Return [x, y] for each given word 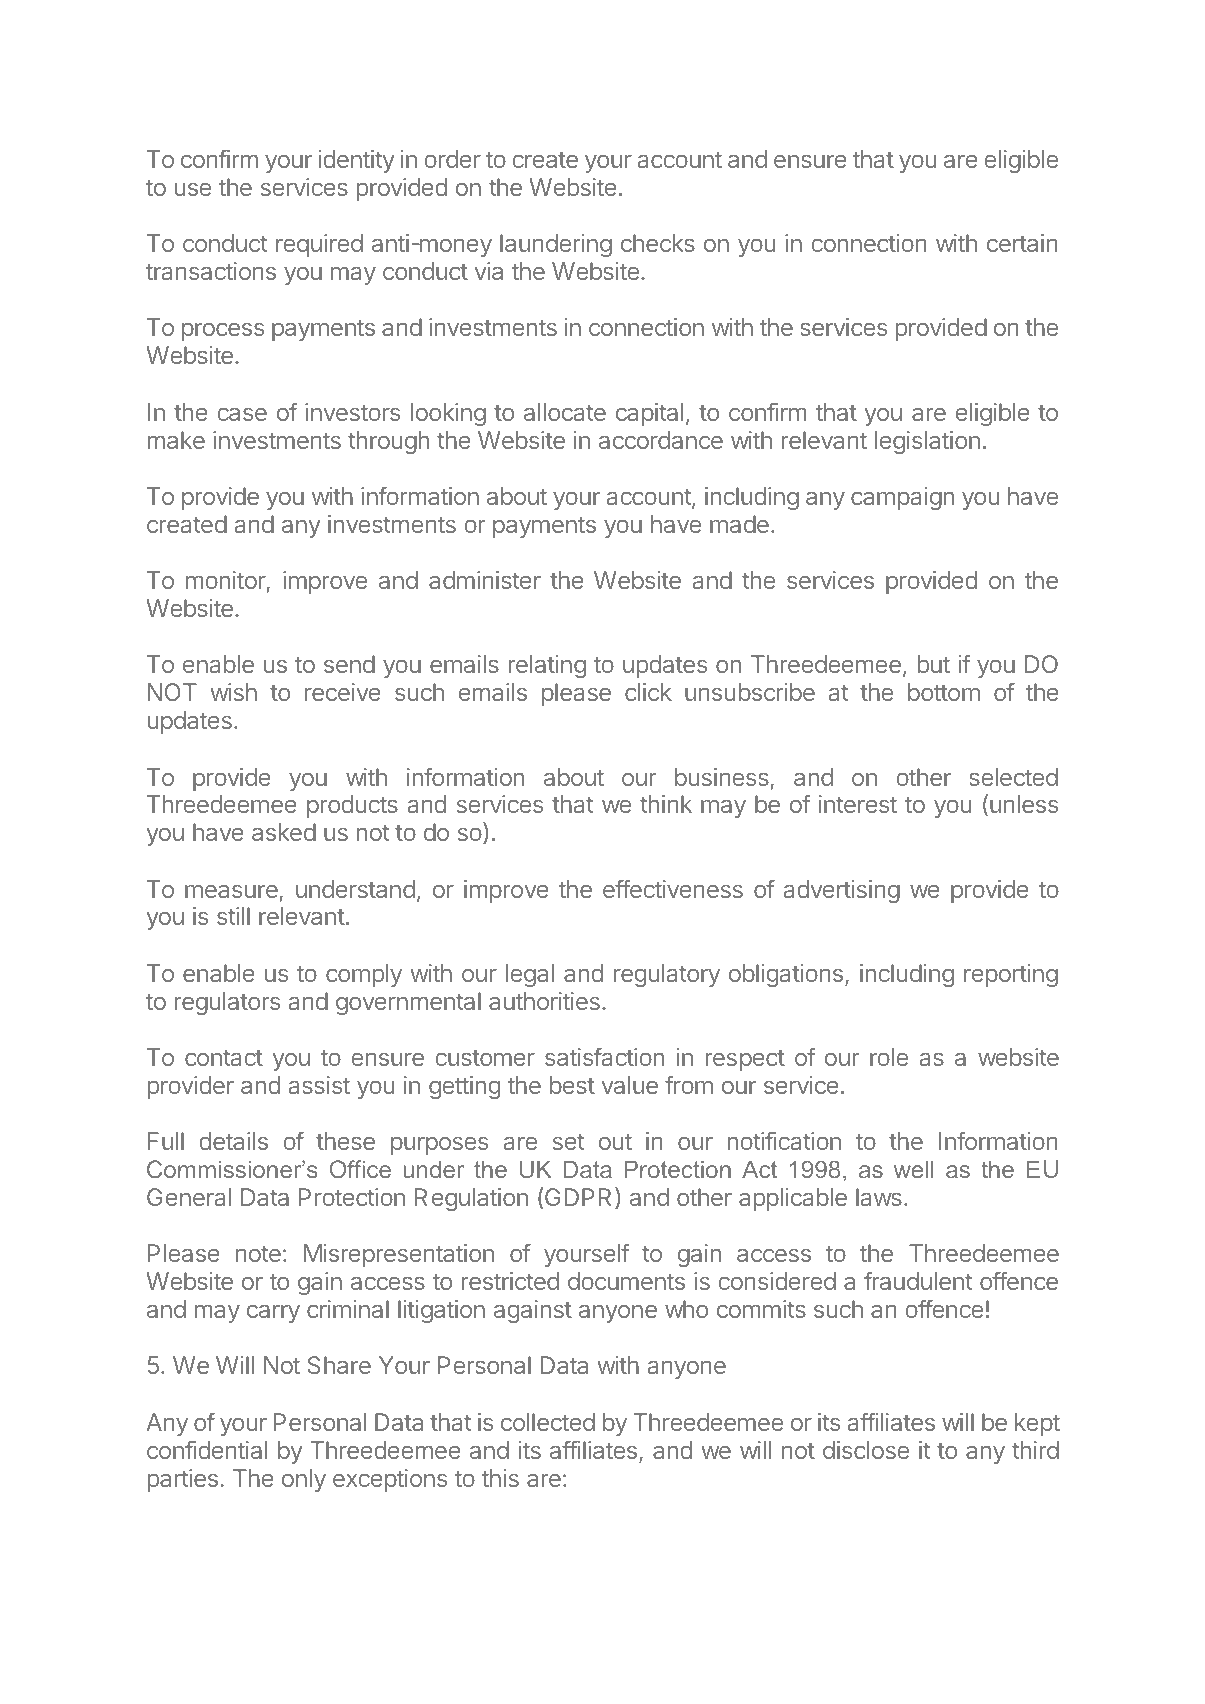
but [933, 664]
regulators [227, 1003]
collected [548, 1422]
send [349, 664]
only [304, 1480]
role [889, 1057]
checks [658, 243]
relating [547, 666]
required [319, 245]
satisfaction [604, 1056]
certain [1022, 243]
